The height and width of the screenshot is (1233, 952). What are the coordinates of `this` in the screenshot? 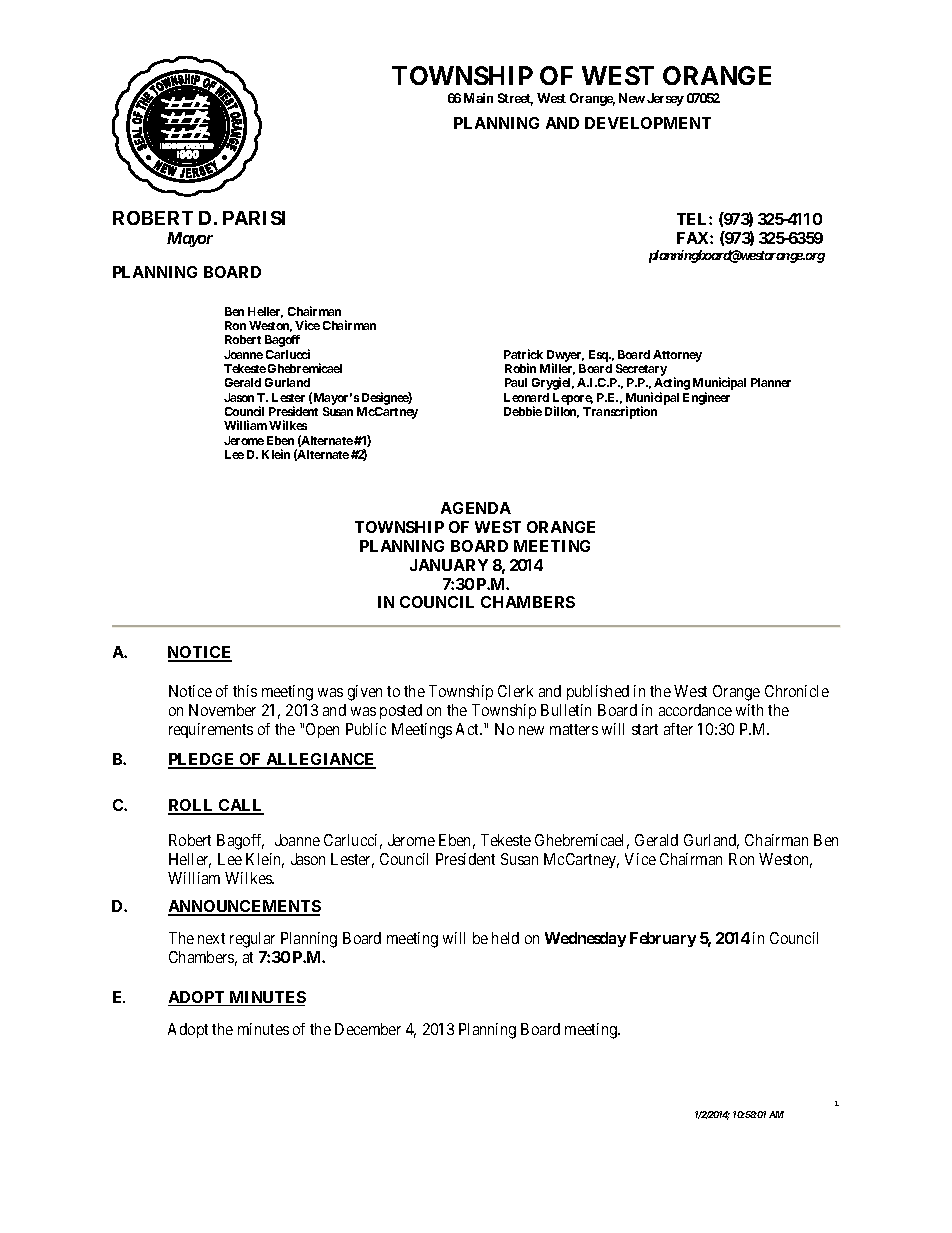 It's located at (245, 691).
